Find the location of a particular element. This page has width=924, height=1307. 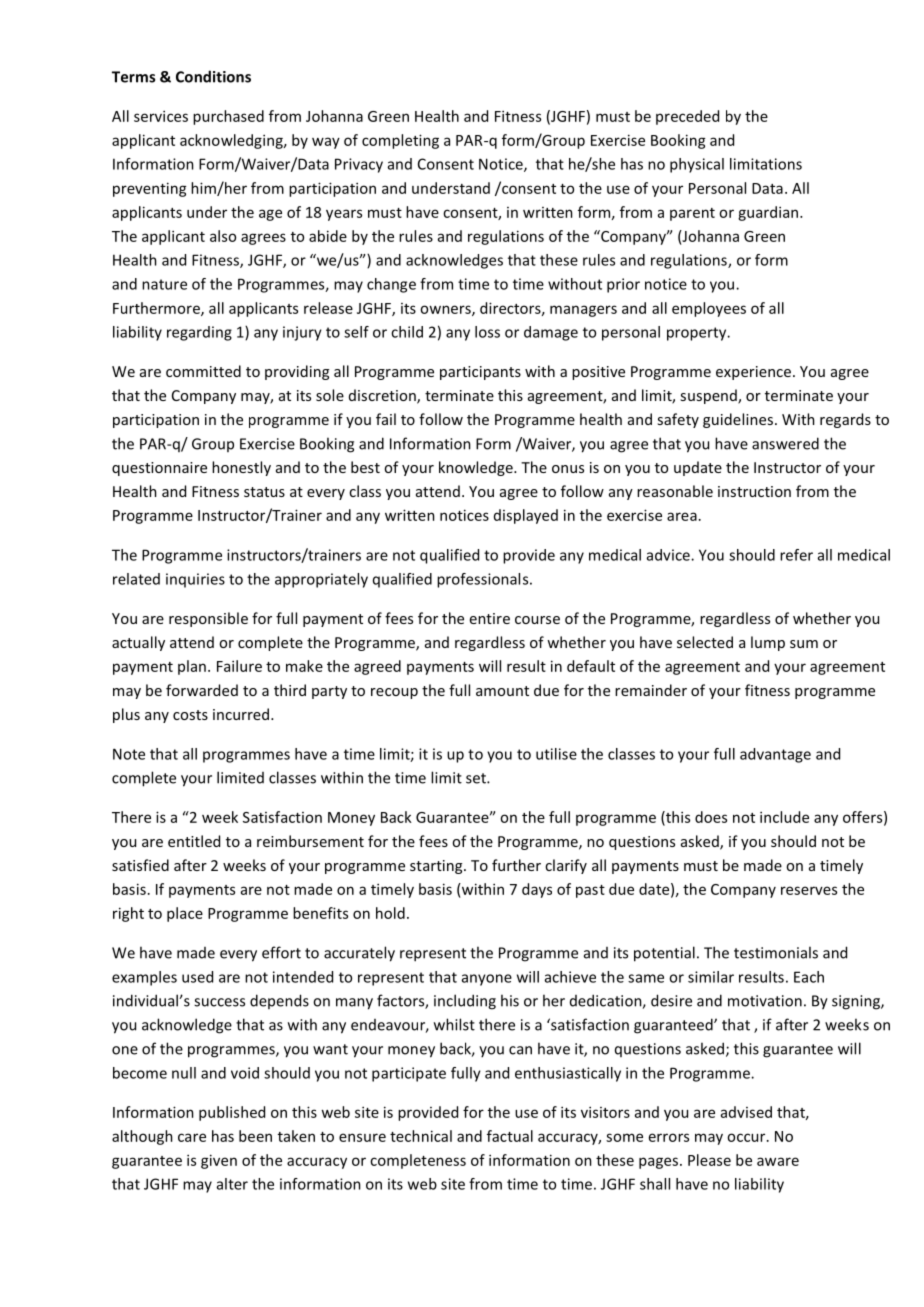

answered is located at coordinates (785, 443).
